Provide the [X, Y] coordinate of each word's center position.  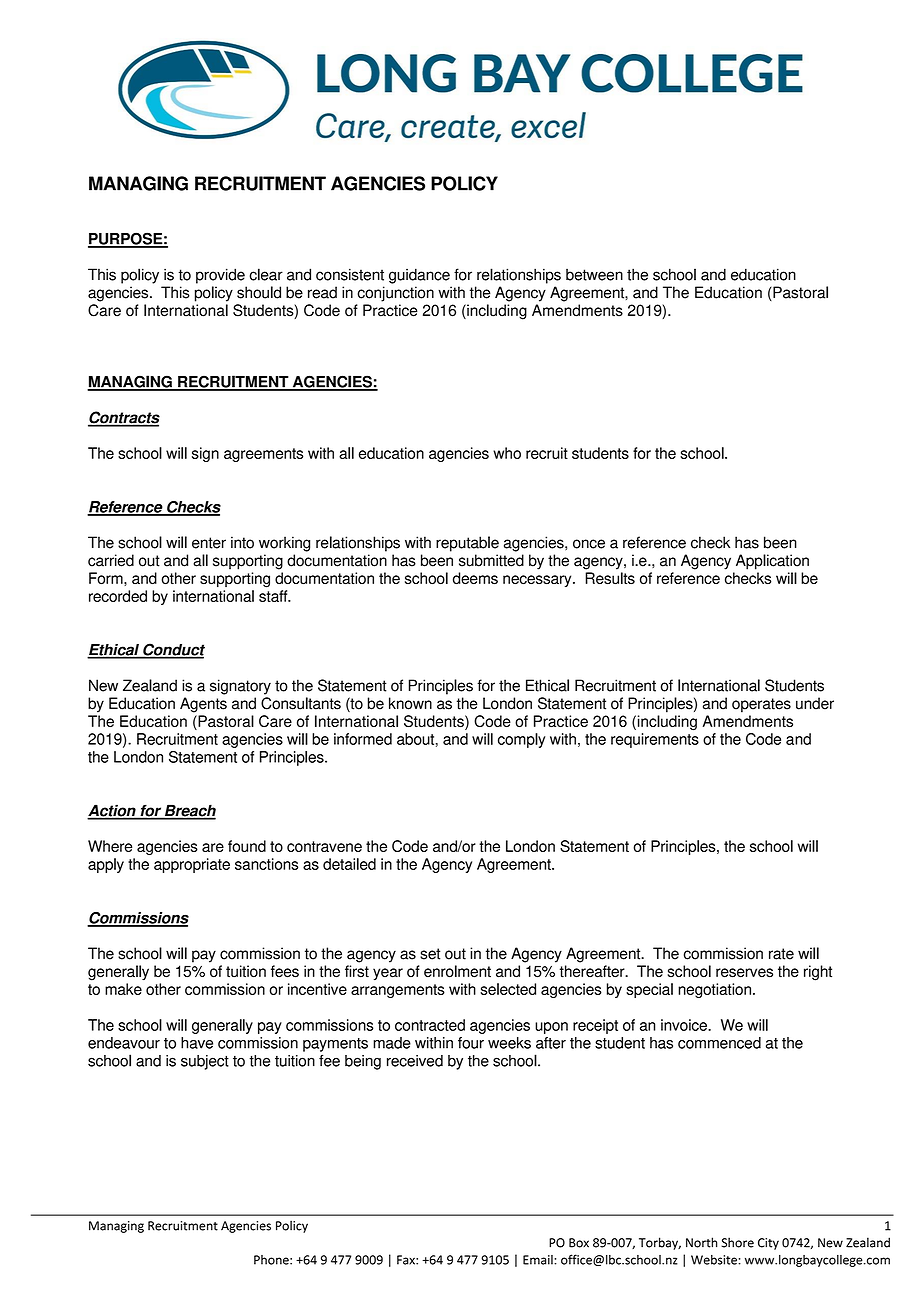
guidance [419, 276]
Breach [189, 811]
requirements [655, 740]
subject [205, 1062]
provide [220, 276]
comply [522, 740]
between [594, 275]
